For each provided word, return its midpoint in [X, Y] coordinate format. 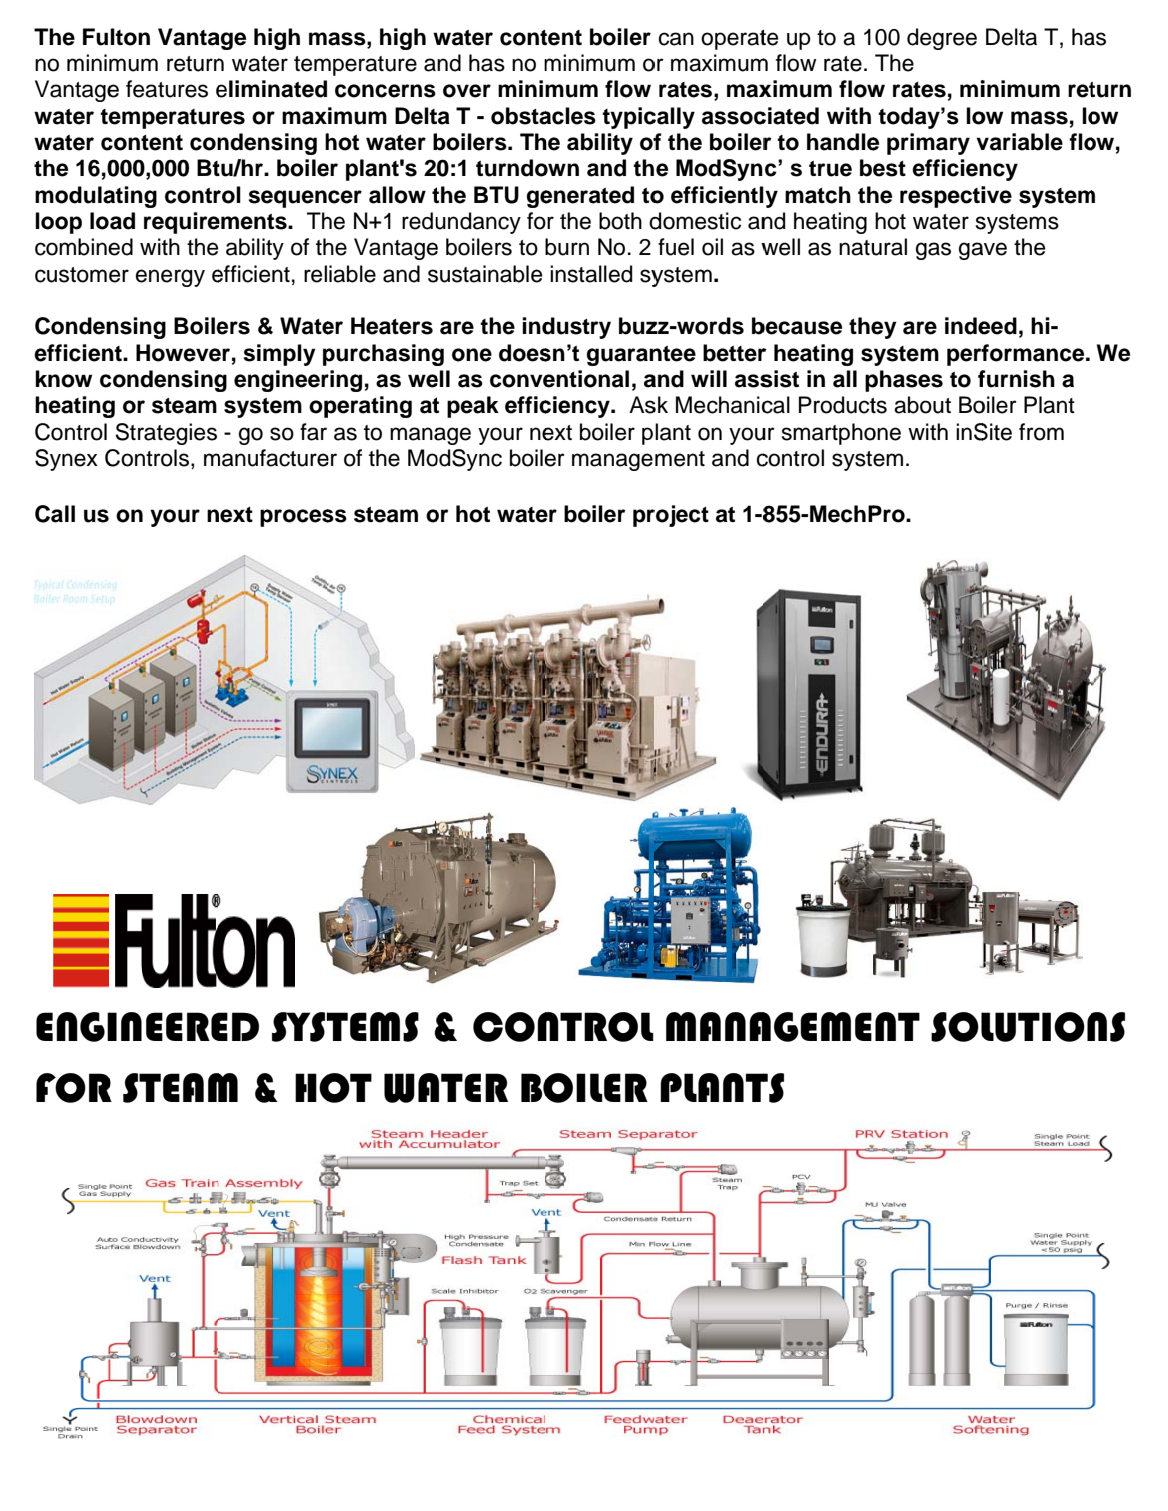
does [525, 353]
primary [928, 144]
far [313, 432]
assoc [734, 118]
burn [567, 247]
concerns [385, 91]
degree [942, 39]
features [167, 89]
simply [280, 355]
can [676, 39]
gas [933, 251]
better [734, 353]
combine [78, 247]
